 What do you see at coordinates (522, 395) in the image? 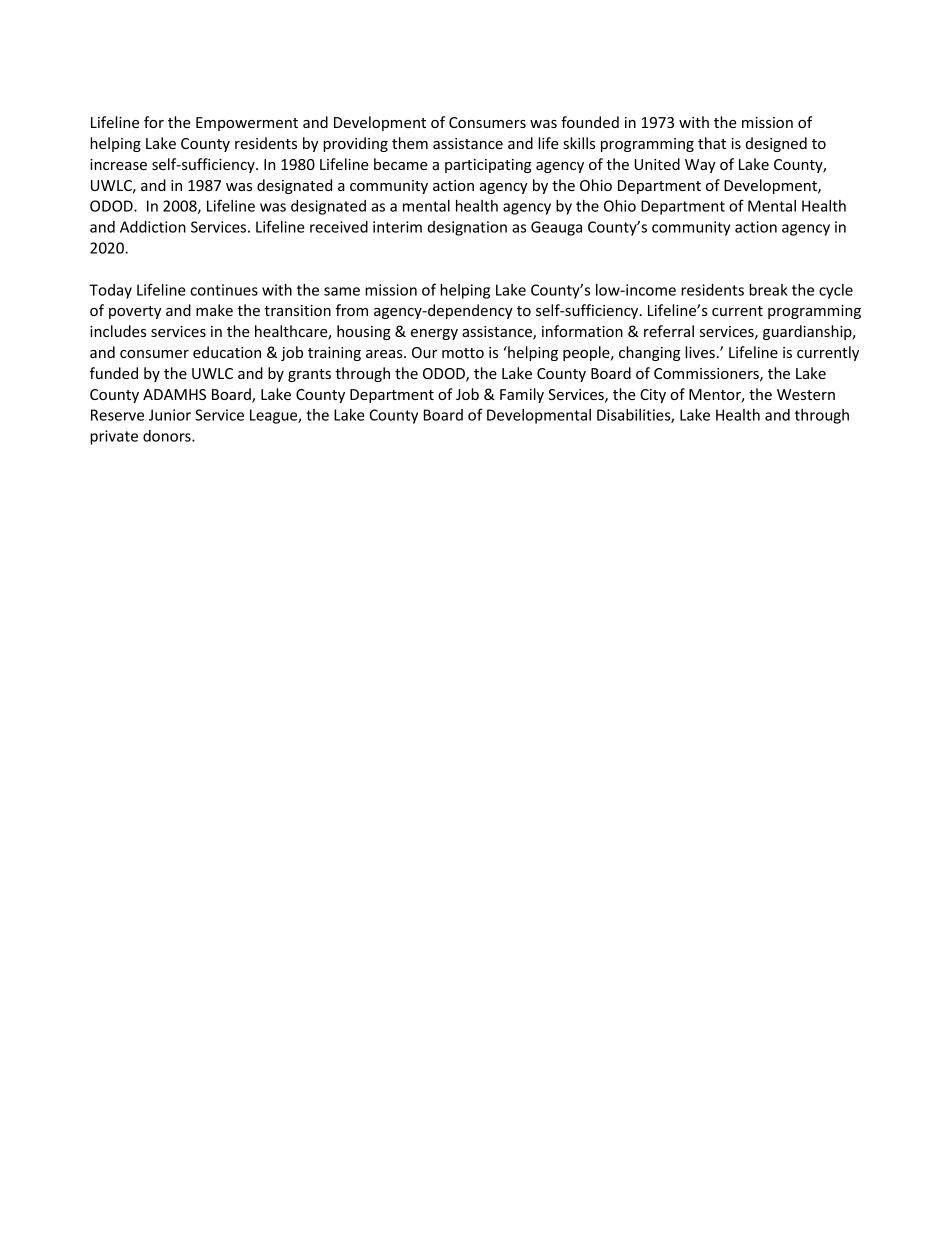
I see `Family` at bounding box center [522, 395].
